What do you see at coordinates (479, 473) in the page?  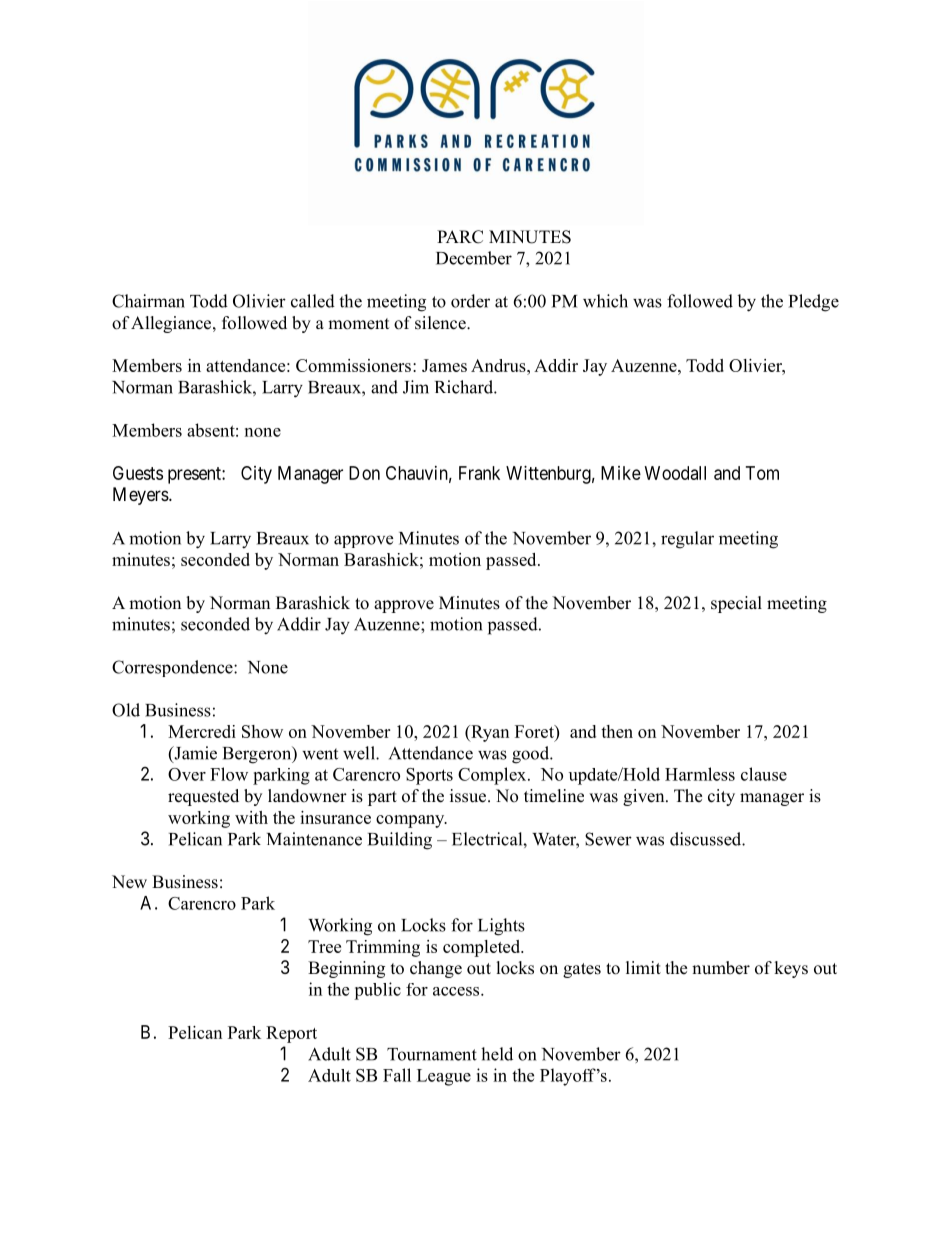 I see `Frank` at bounding box center [479, 473].
